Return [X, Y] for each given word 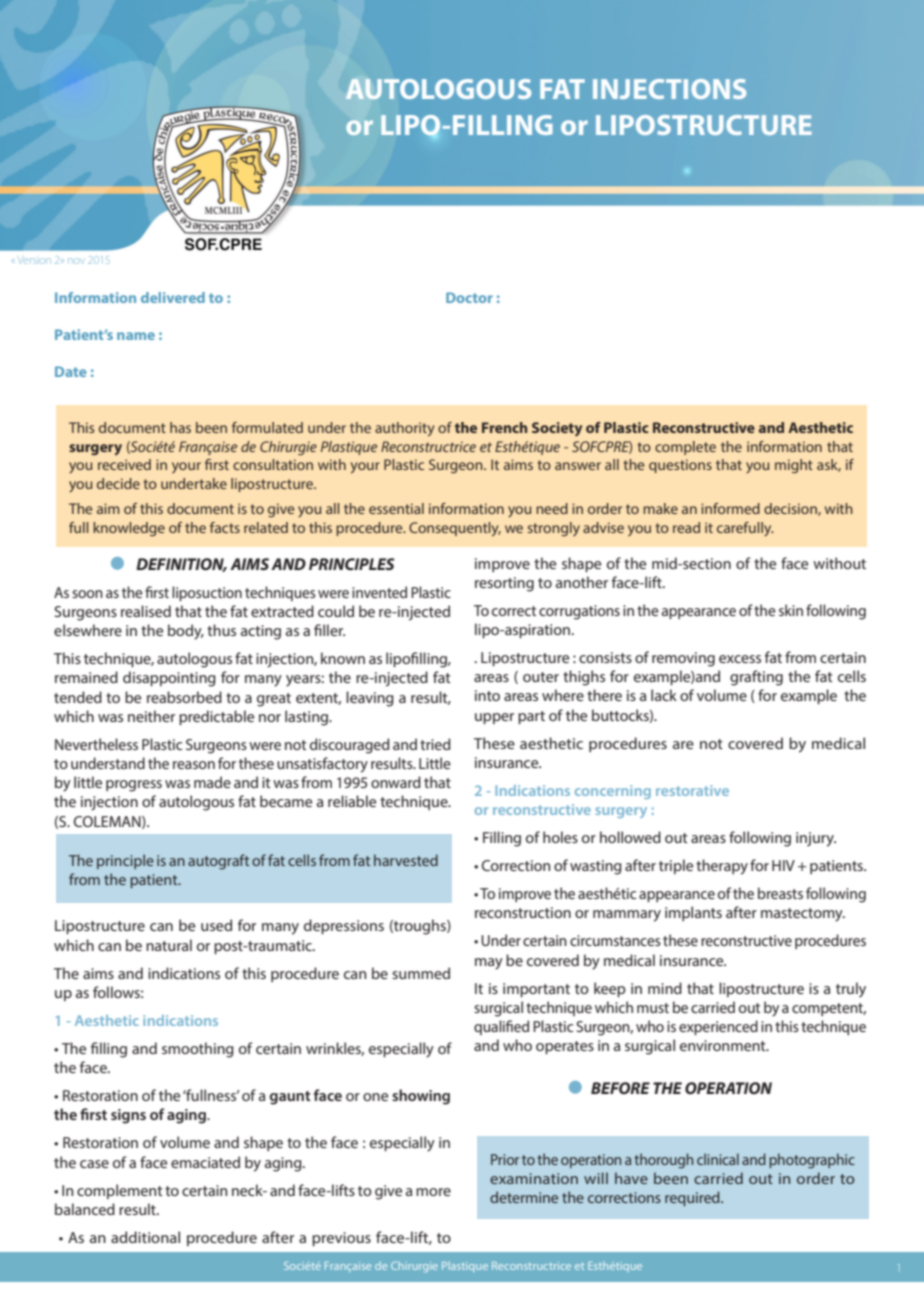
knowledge [129, 529]
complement [120, 1191]
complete [685, 448]
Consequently [455, 529]
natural [169, 945]
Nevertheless [96, 744]
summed [421, 973]
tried [435, 744]
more [433, 1192]
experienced [718, 1027]
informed [730, 508]
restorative [692, 790]
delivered [173, 297]
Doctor [469, 297]
